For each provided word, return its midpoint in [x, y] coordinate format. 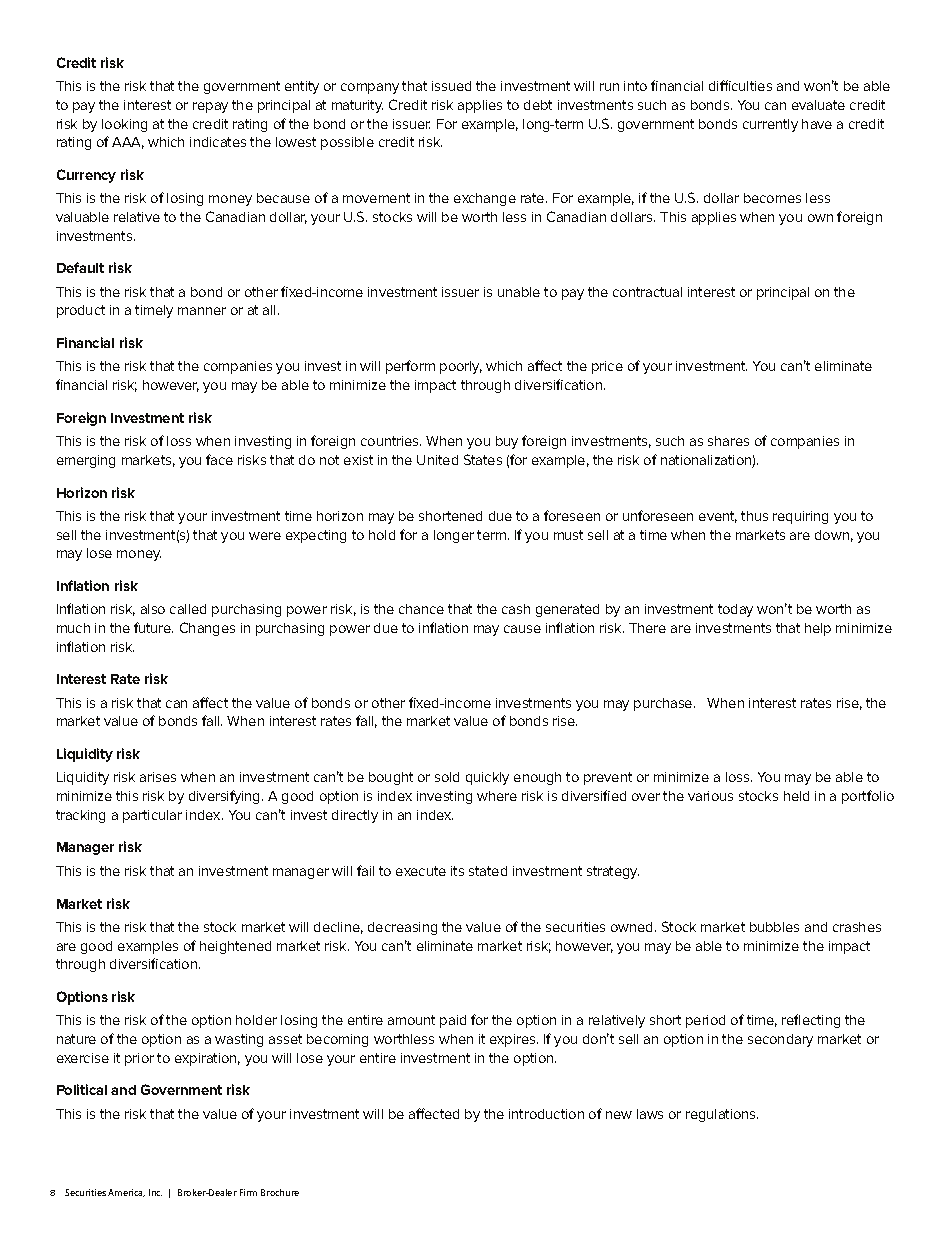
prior [139, 1059]
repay [210, 107]
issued [451, 86]
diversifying [226, 797]
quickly [487, 778]
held [796, 796]
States [483, 459]
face [219, 459]
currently [770, 125]
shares [728, 441]
